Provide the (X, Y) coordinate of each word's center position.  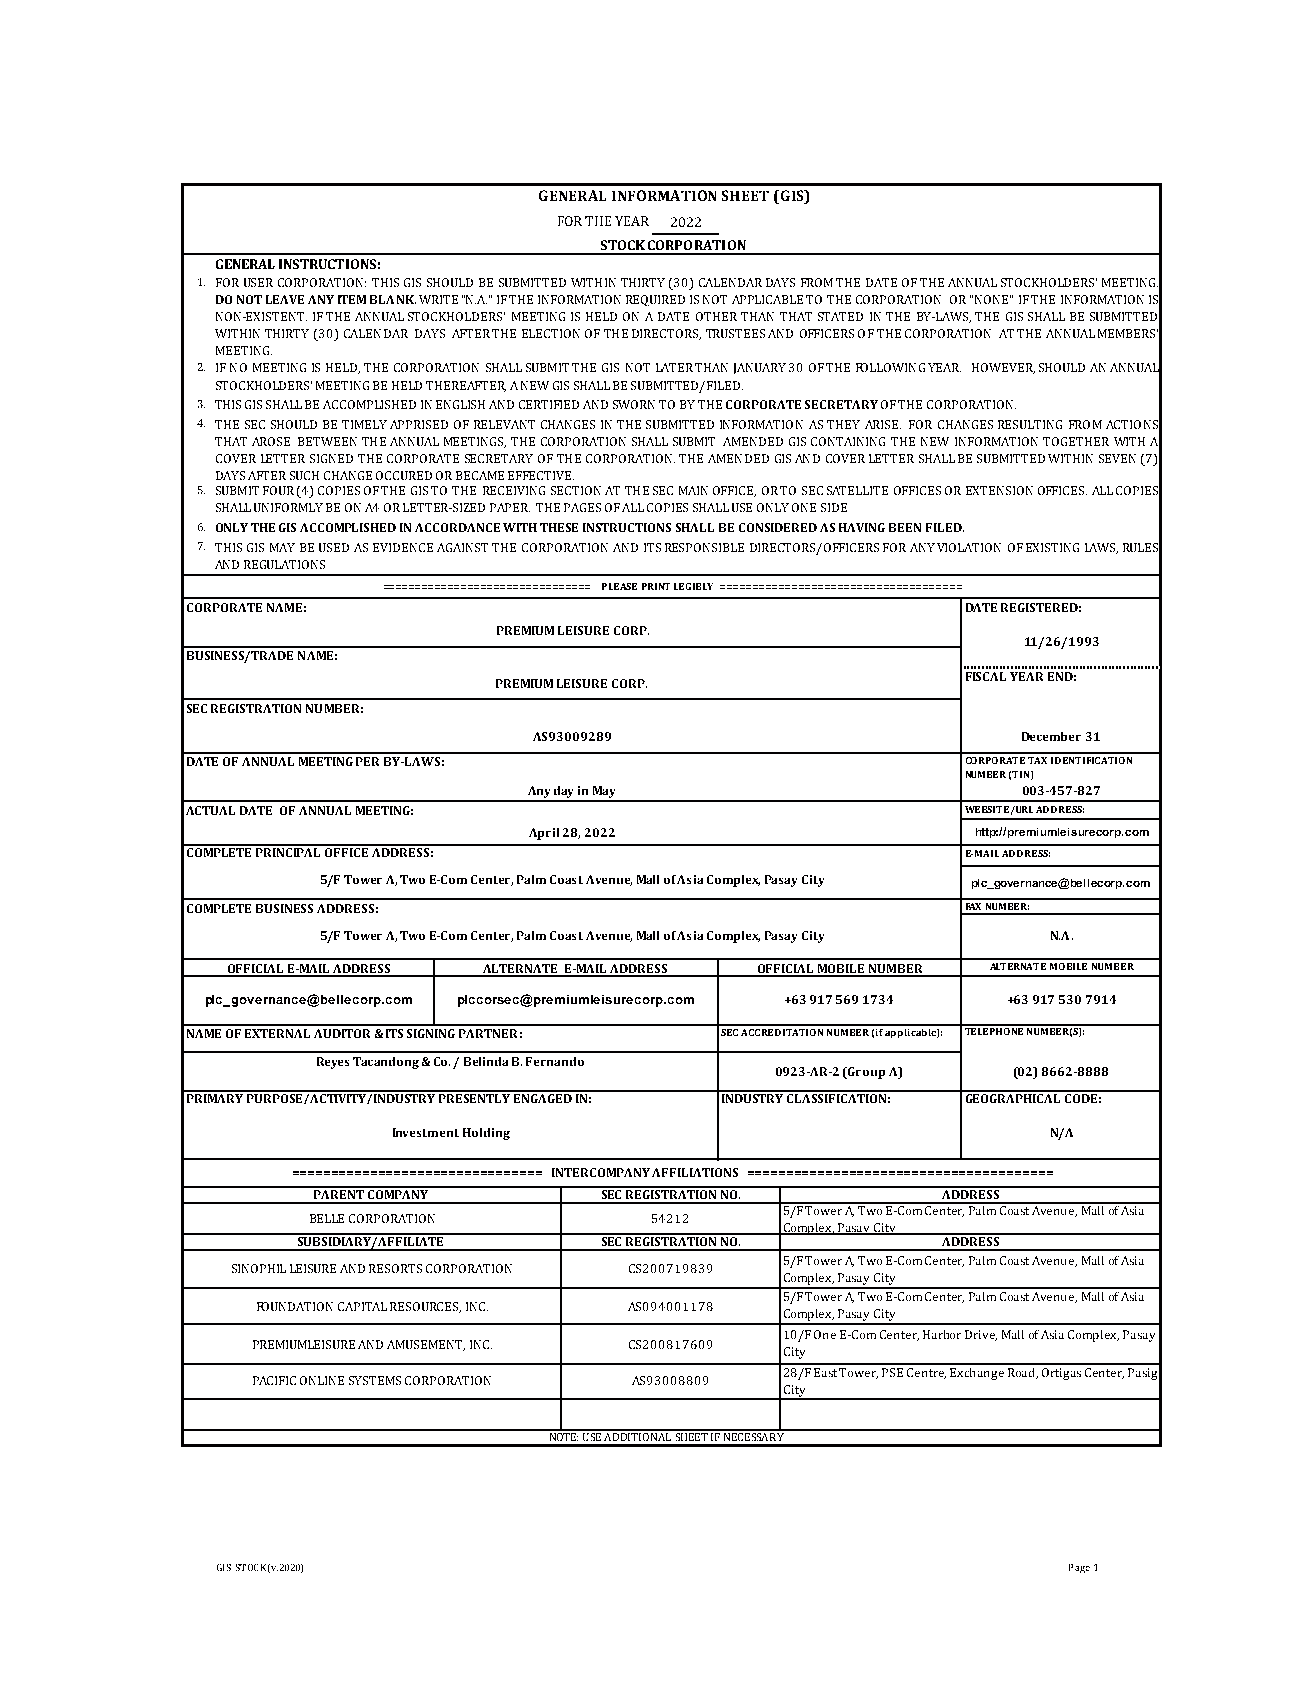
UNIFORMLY (288, 507)
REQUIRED (655, 300)
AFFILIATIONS (695, 1172)
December (1051, 736)
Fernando (555, 1061)
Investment (426, 1132)
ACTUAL (210, 810)
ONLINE (322, 1380)
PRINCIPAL (289, 851)
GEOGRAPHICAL (1013, 1097)
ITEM (352, 299)
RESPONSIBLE (704, 547)
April (544, 834)
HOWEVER (1003, 368)
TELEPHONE (994, 1030)
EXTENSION (999, 490)
